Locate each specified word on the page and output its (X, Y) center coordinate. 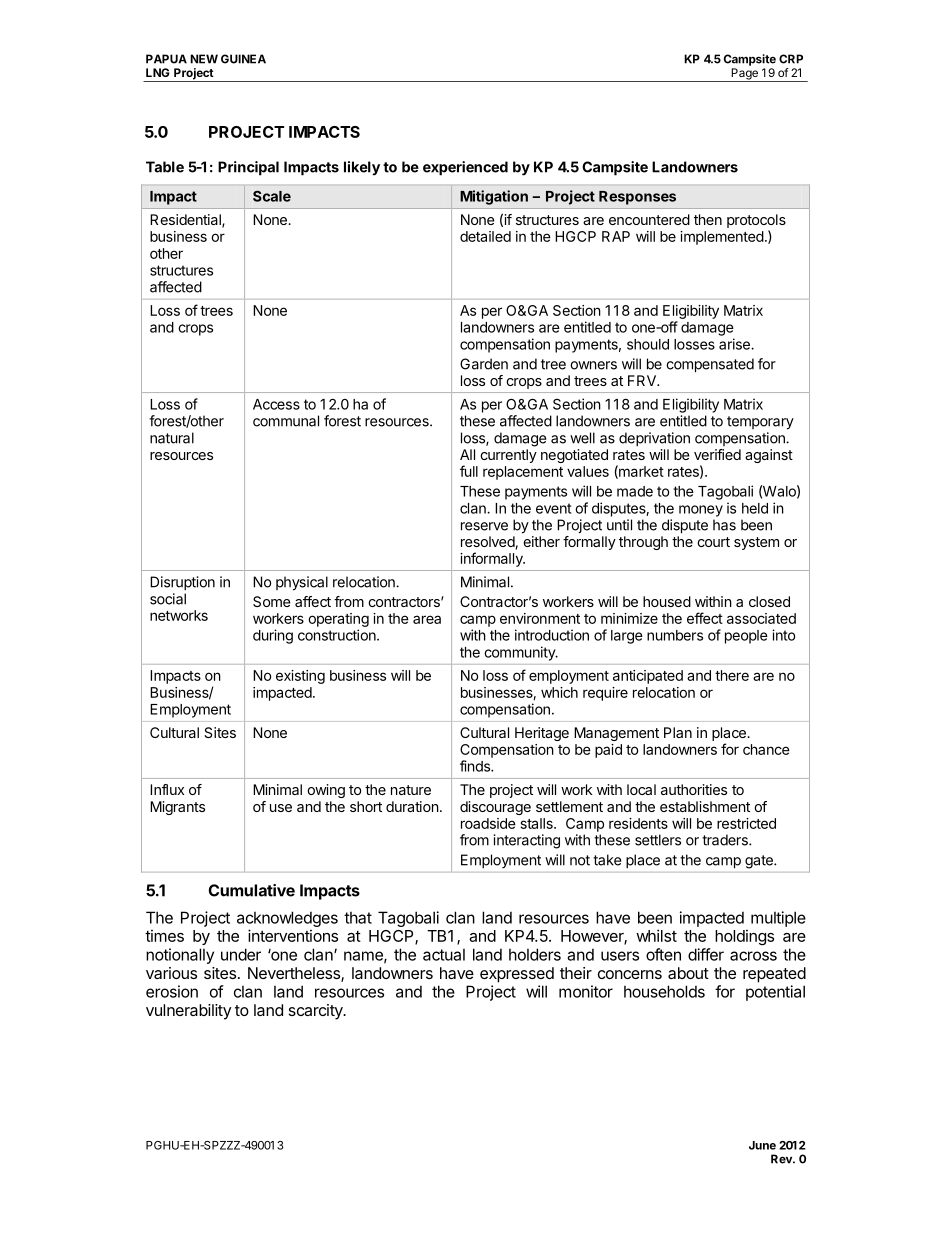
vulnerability (188, 1012)
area (427, 619)
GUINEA (243, 59)
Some (272, 601)
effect (705, 618)
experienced (465, 168)
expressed (517, 975)
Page (744, 75)
